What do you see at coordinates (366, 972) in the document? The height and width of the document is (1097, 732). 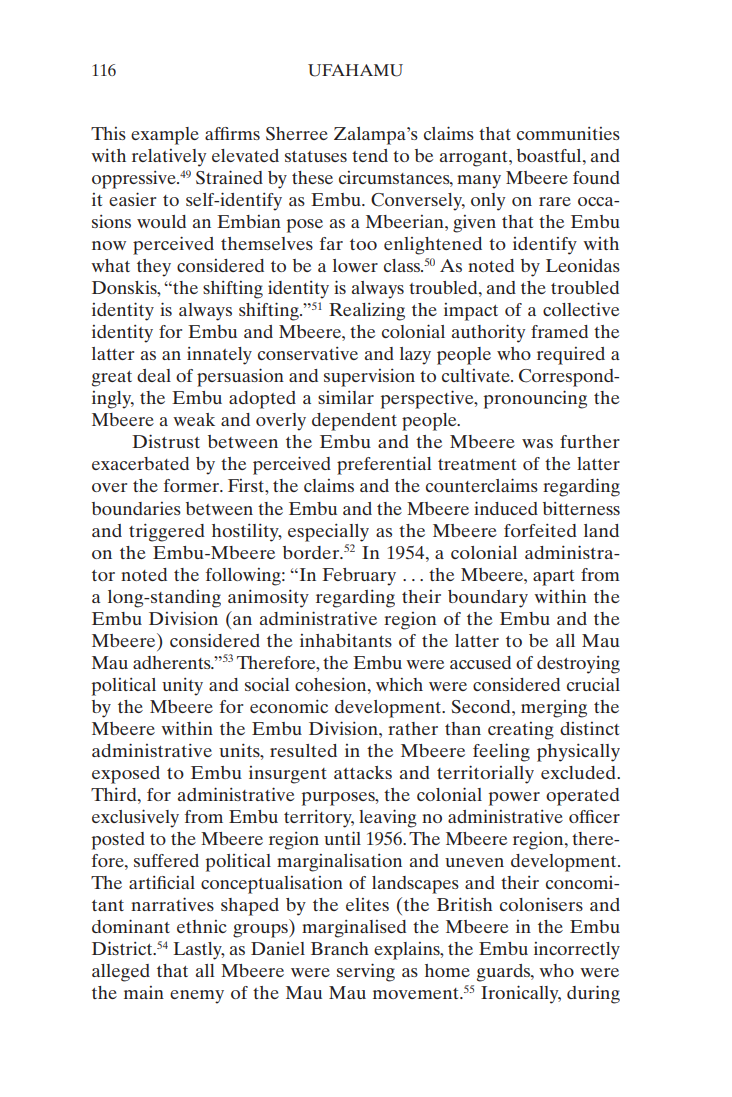 I see `serving` at bounding box center [366, 972].
